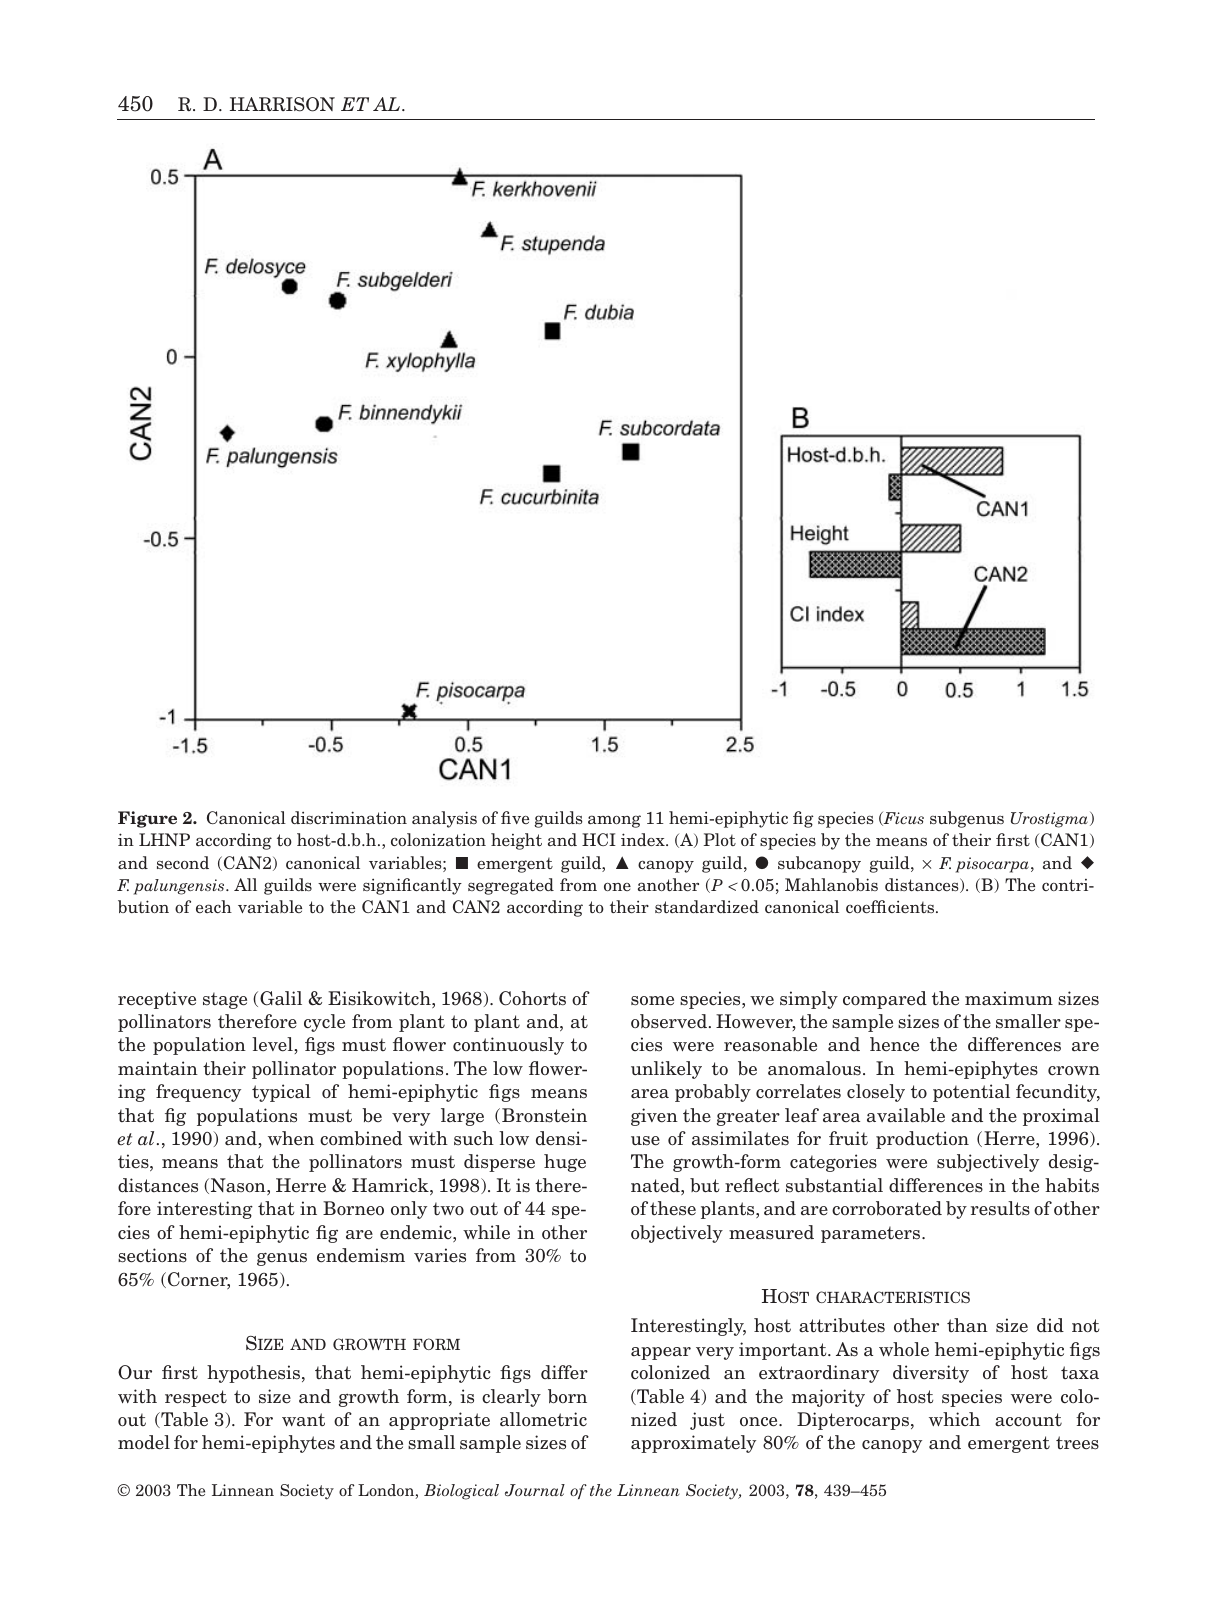  What do you see at coordinates (303, 1420) in the document?
I see `want` at bounding box center [303, 1420].
